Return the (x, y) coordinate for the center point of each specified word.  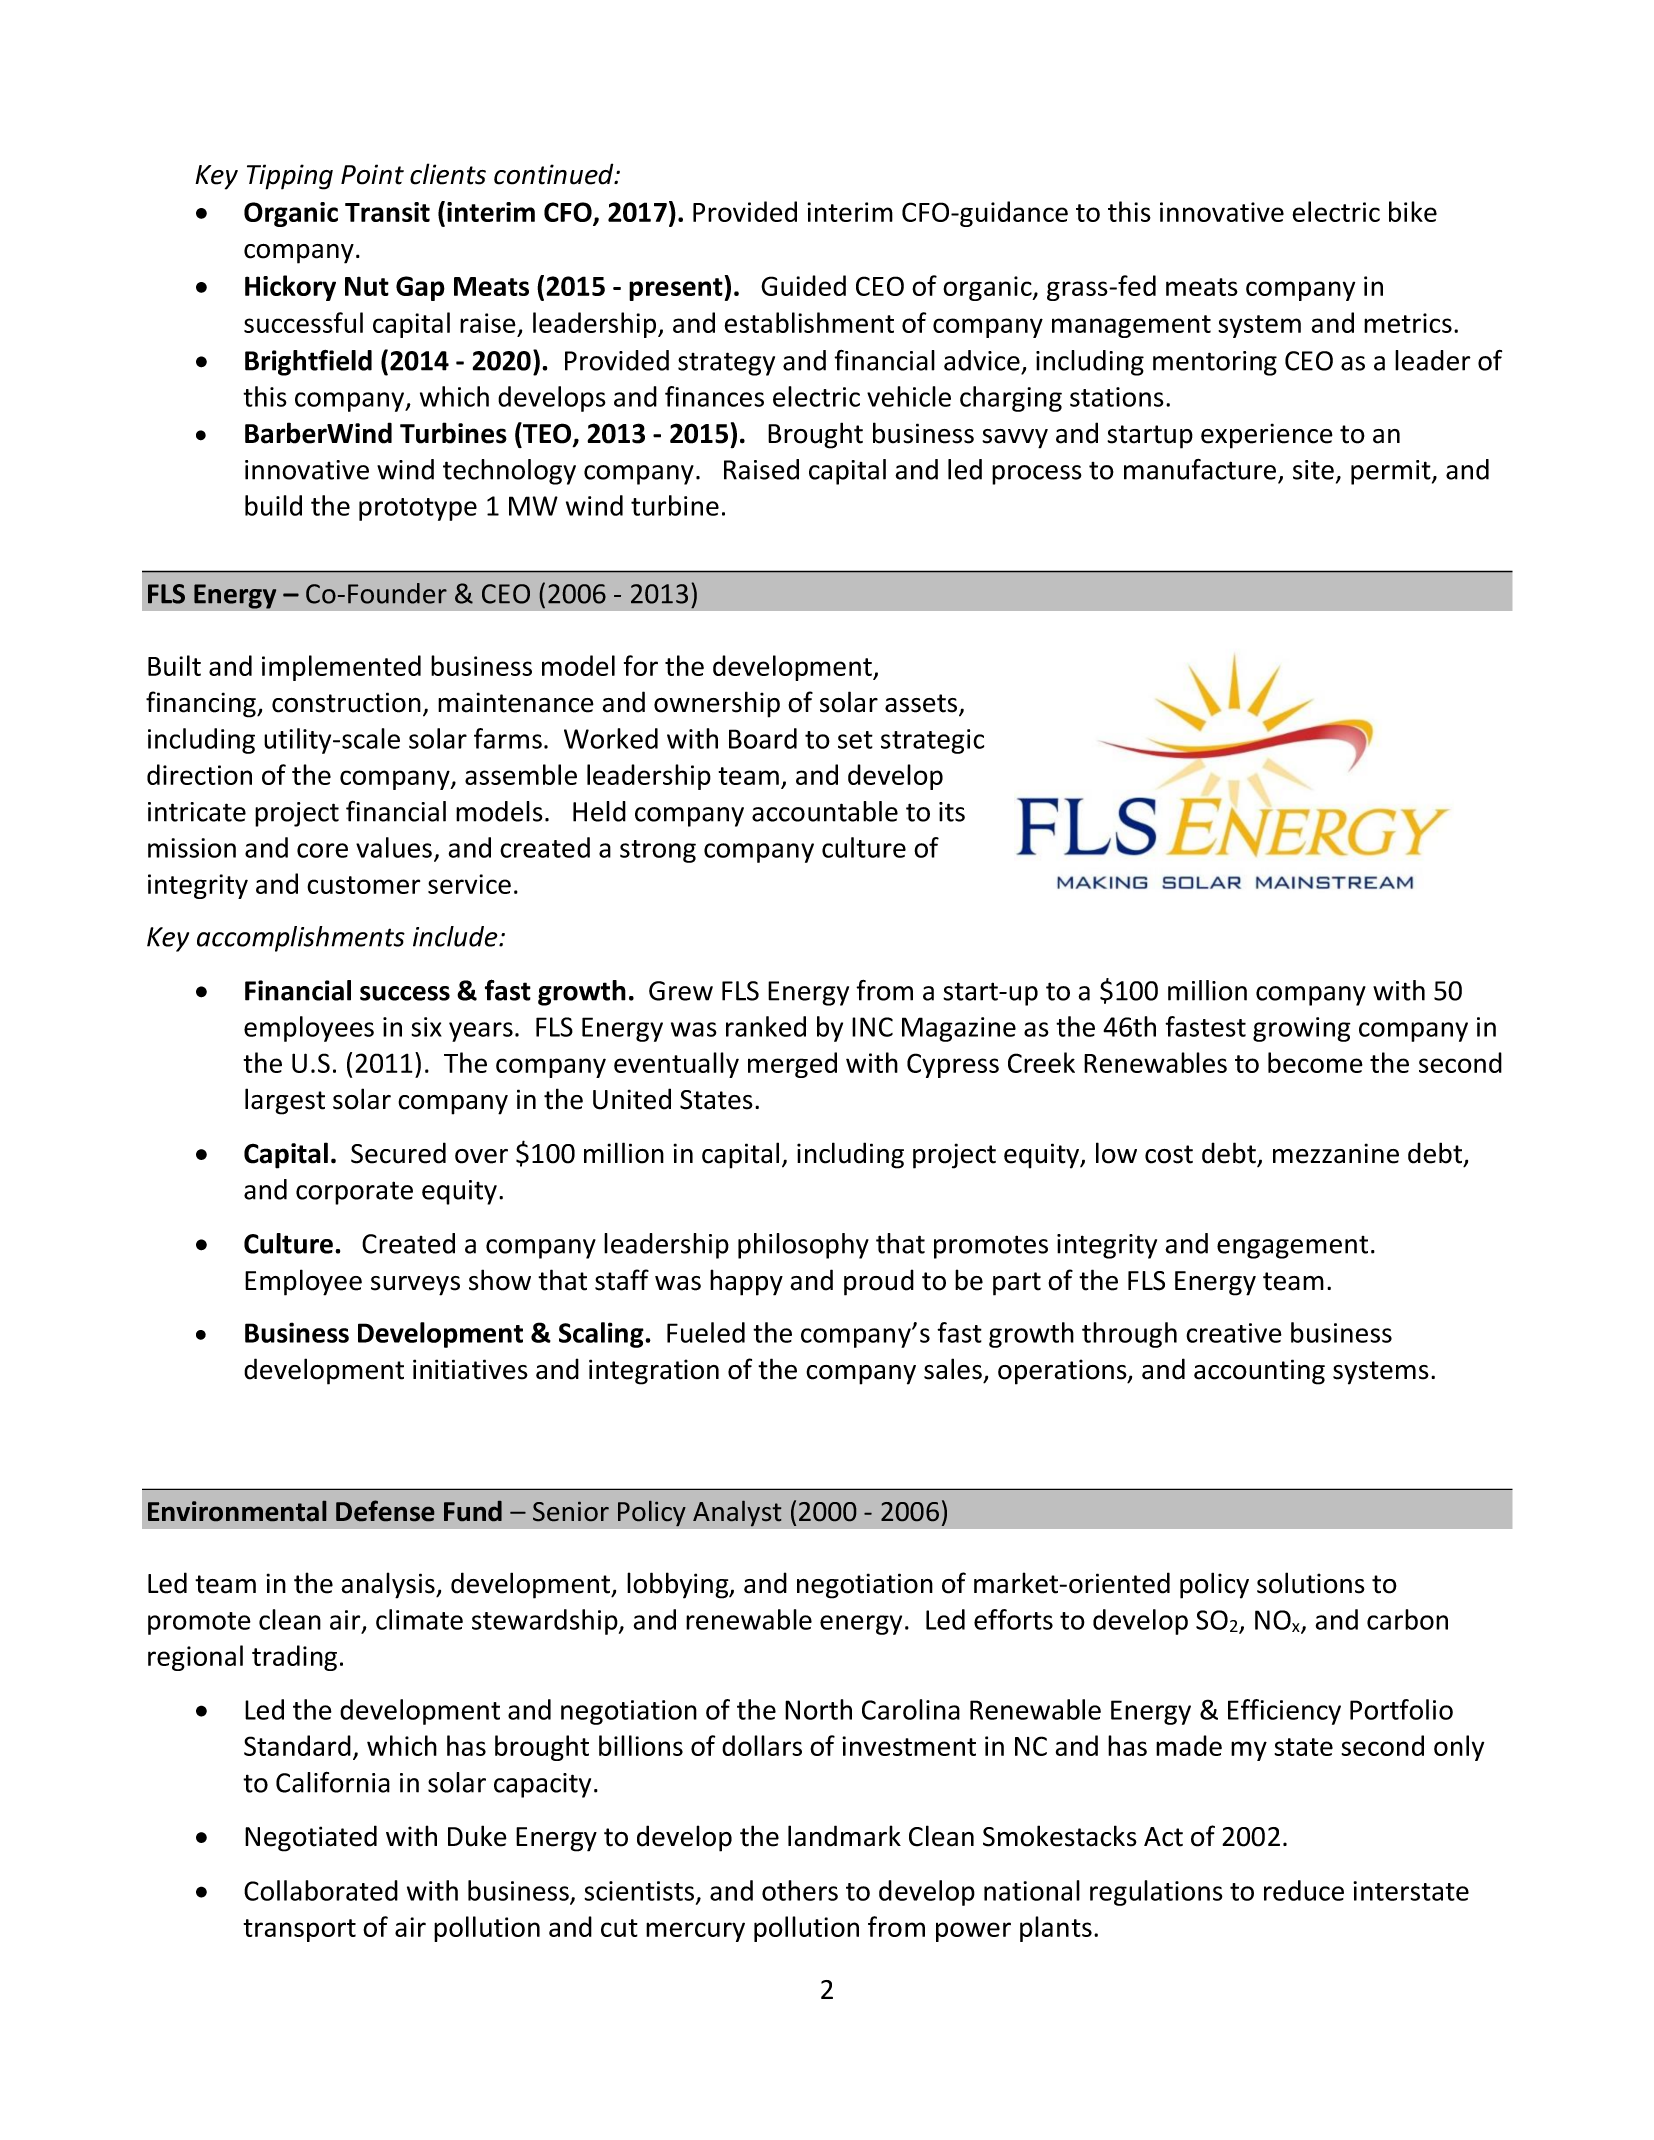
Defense (385, 1510)
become (1315, 1062)
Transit (387, 212)
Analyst (737, 1513)
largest (285, 1101)
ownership (717, 704)
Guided (803, 285)
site (1313, 470)
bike (1413, 211)
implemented (341, 668)
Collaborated (321, 1890)
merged (792, 1065)
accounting (1259, 1372)
